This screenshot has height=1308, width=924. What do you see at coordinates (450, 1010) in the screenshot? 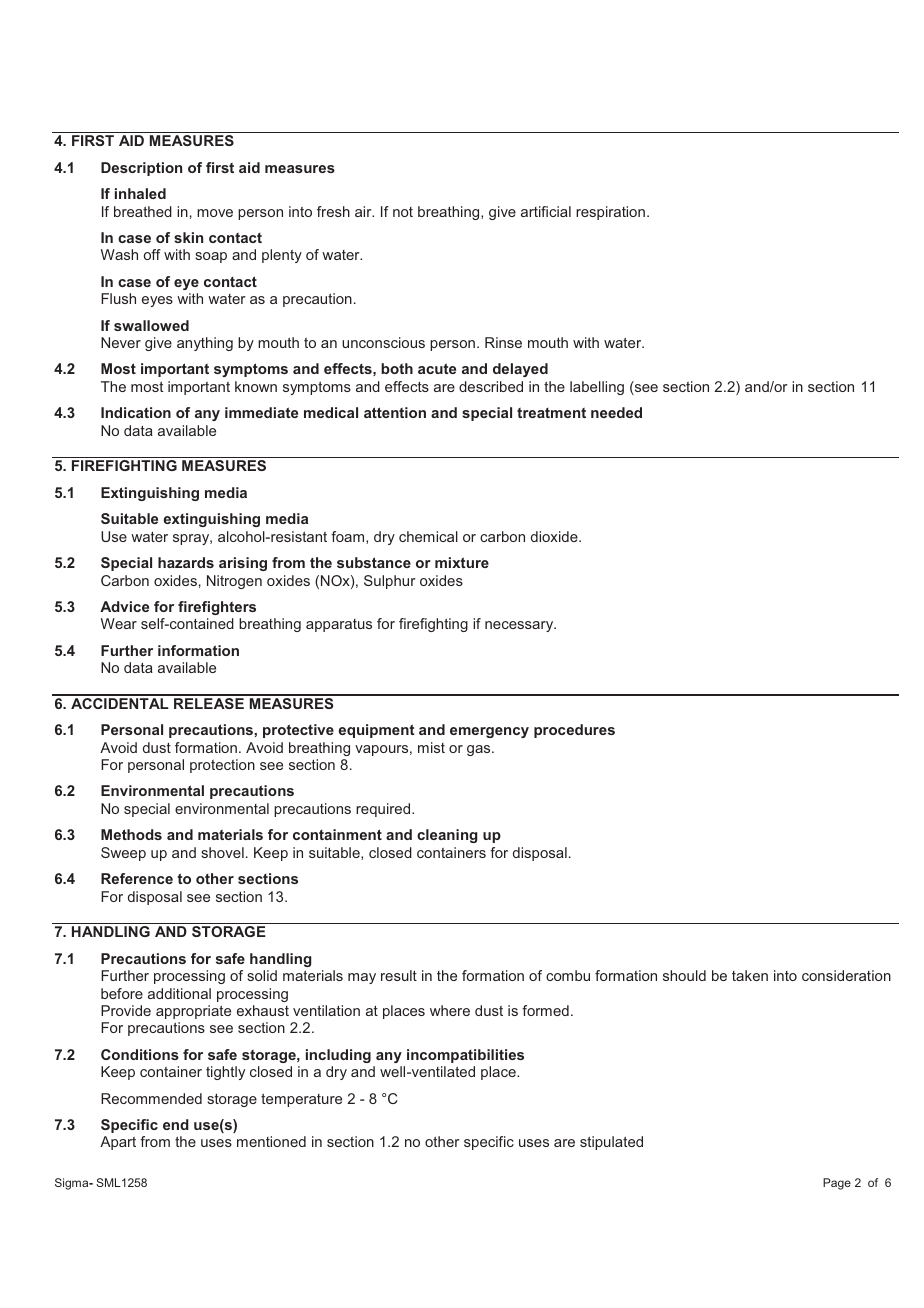
I see `where` at bounding box center [450, 1010].
